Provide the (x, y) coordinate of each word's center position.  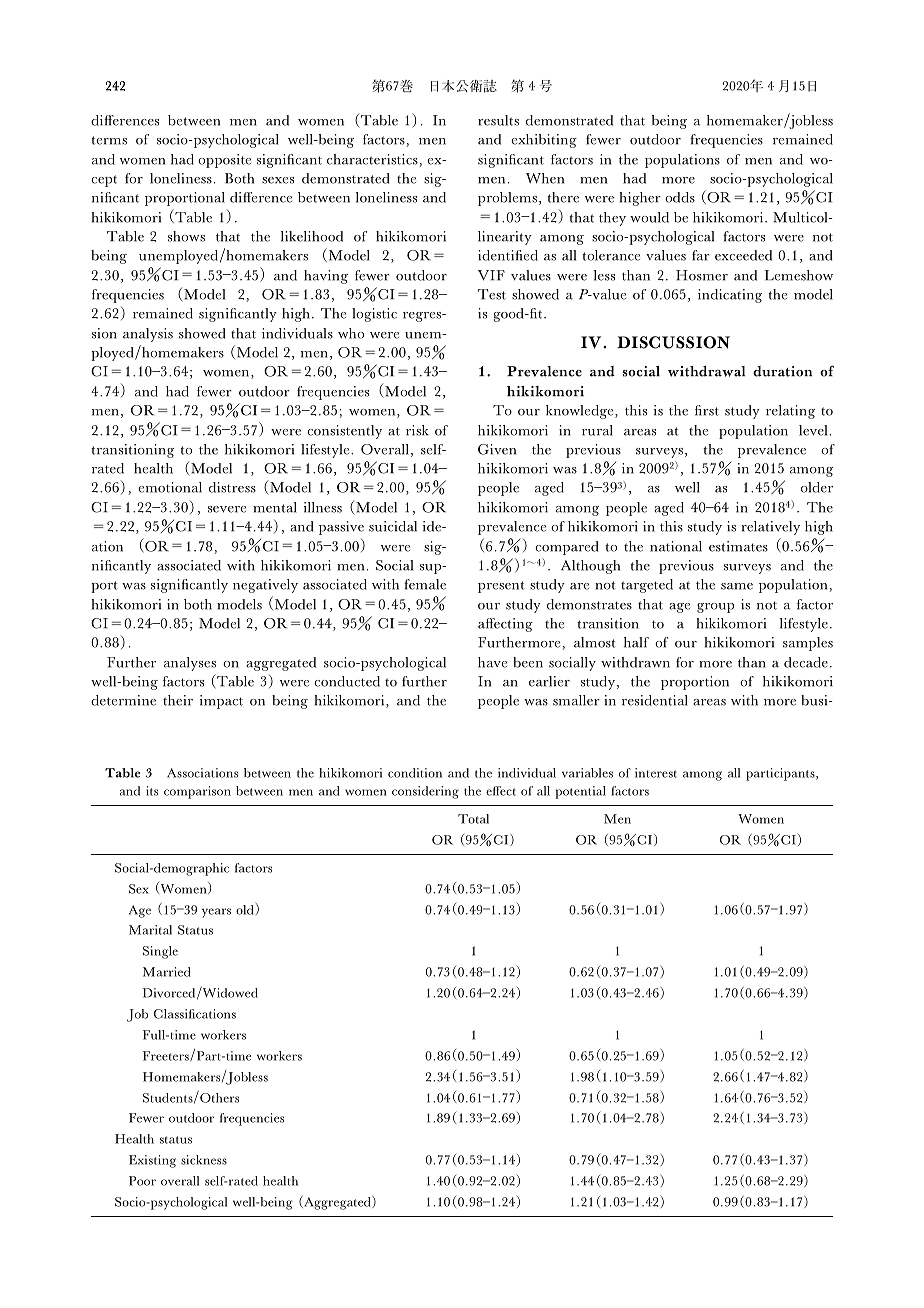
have (492, 662)
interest (656, 773)
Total (473, 819)
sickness (204, 1160)
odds (680, 197)
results (498, 120)
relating (790, 412)
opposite (224, 161)
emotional (170, 487)
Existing (152, 1161)
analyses (190, 664)
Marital (150, 930)
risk (417, 430)
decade (806, 662)
